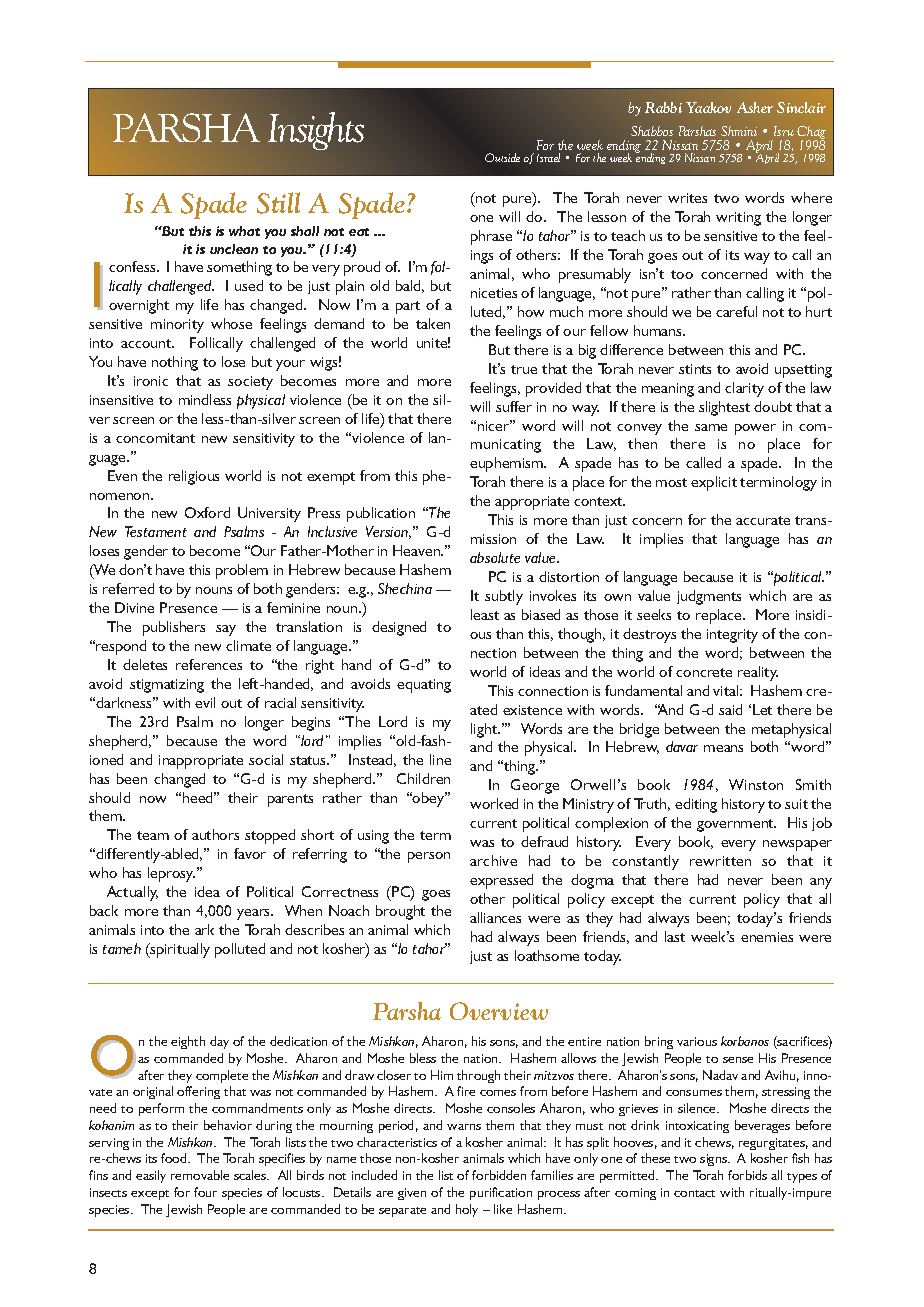 Image resolution: width=924 pixels, height=1307 pixels. Describe the element at coordinates (499, 1175) in the screenshot. I see `forbidden` at that location.
